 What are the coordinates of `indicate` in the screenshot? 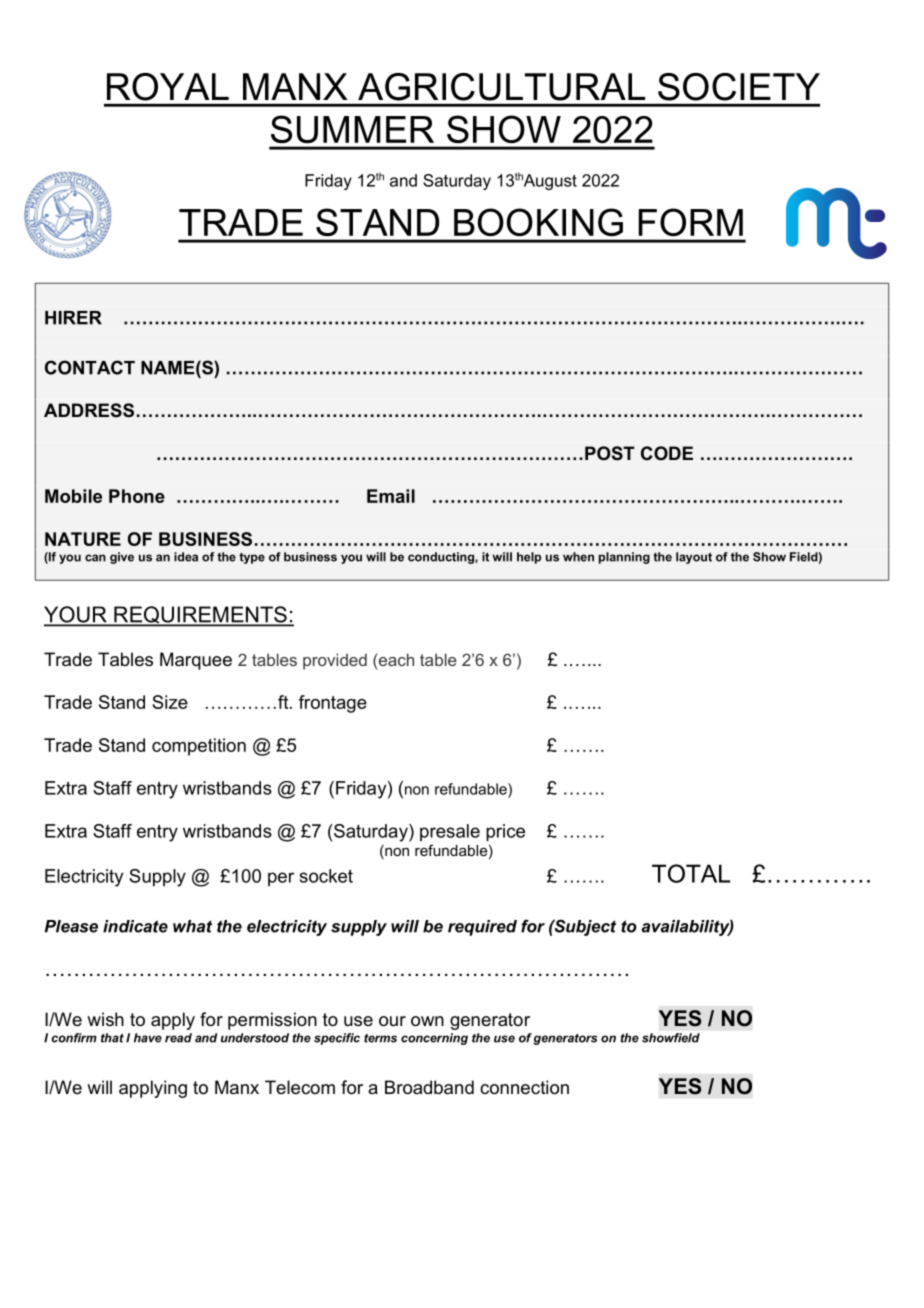 It's located at (135, 926).
